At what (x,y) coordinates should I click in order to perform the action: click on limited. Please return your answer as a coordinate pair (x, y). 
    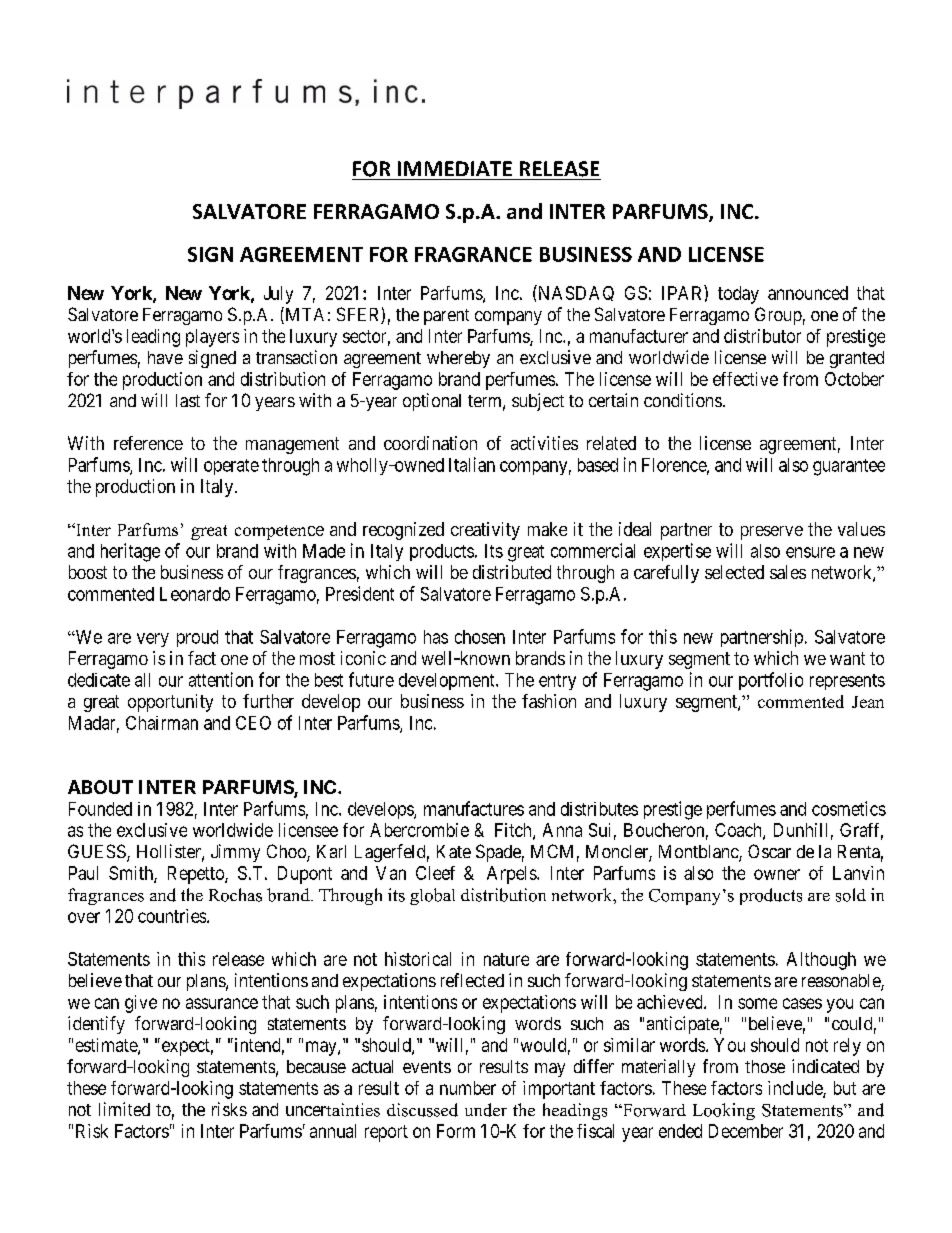
    Looking at the image, I should click on (124, 1109).
